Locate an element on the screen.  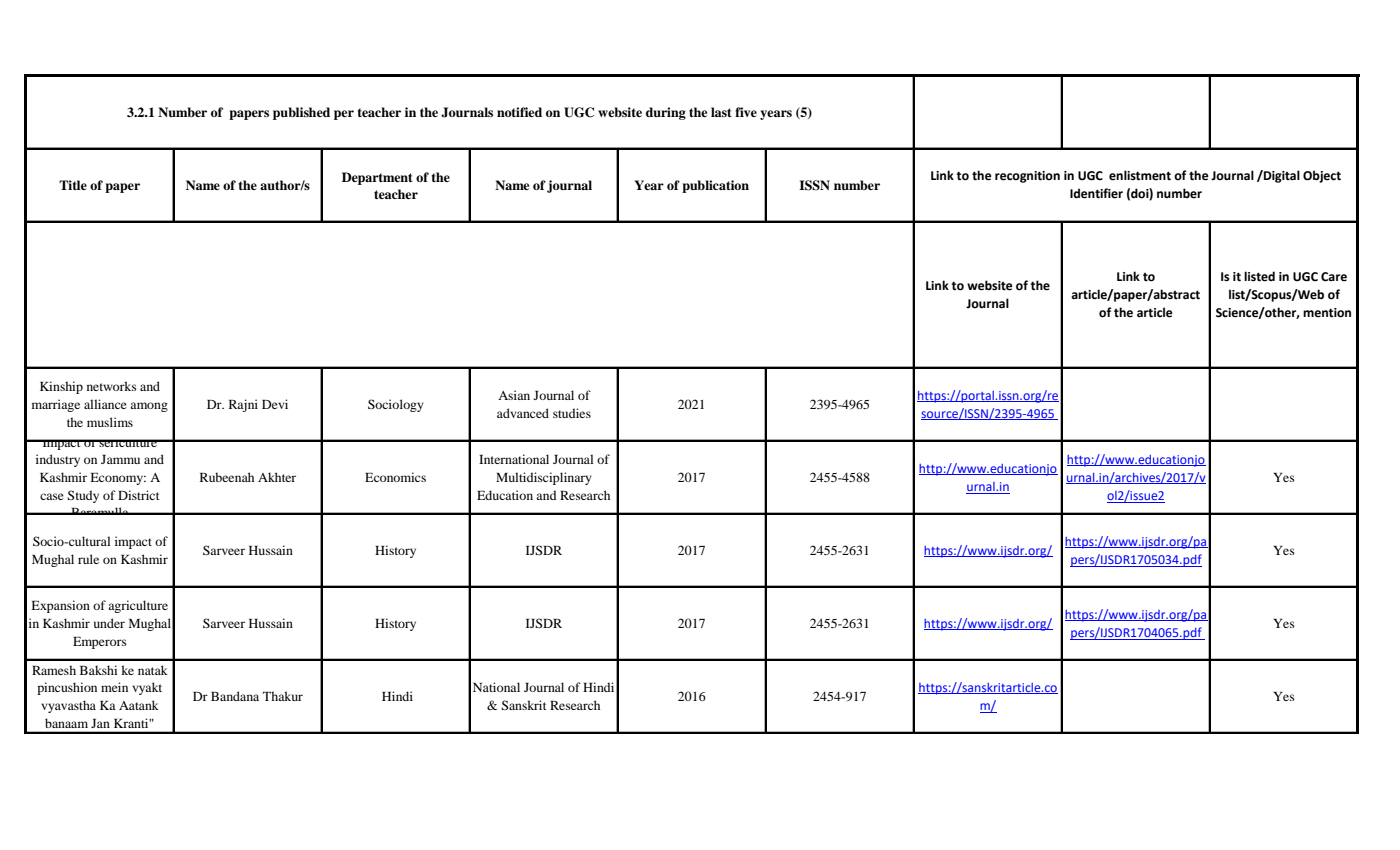
published is located at coordinates (301, 113).
